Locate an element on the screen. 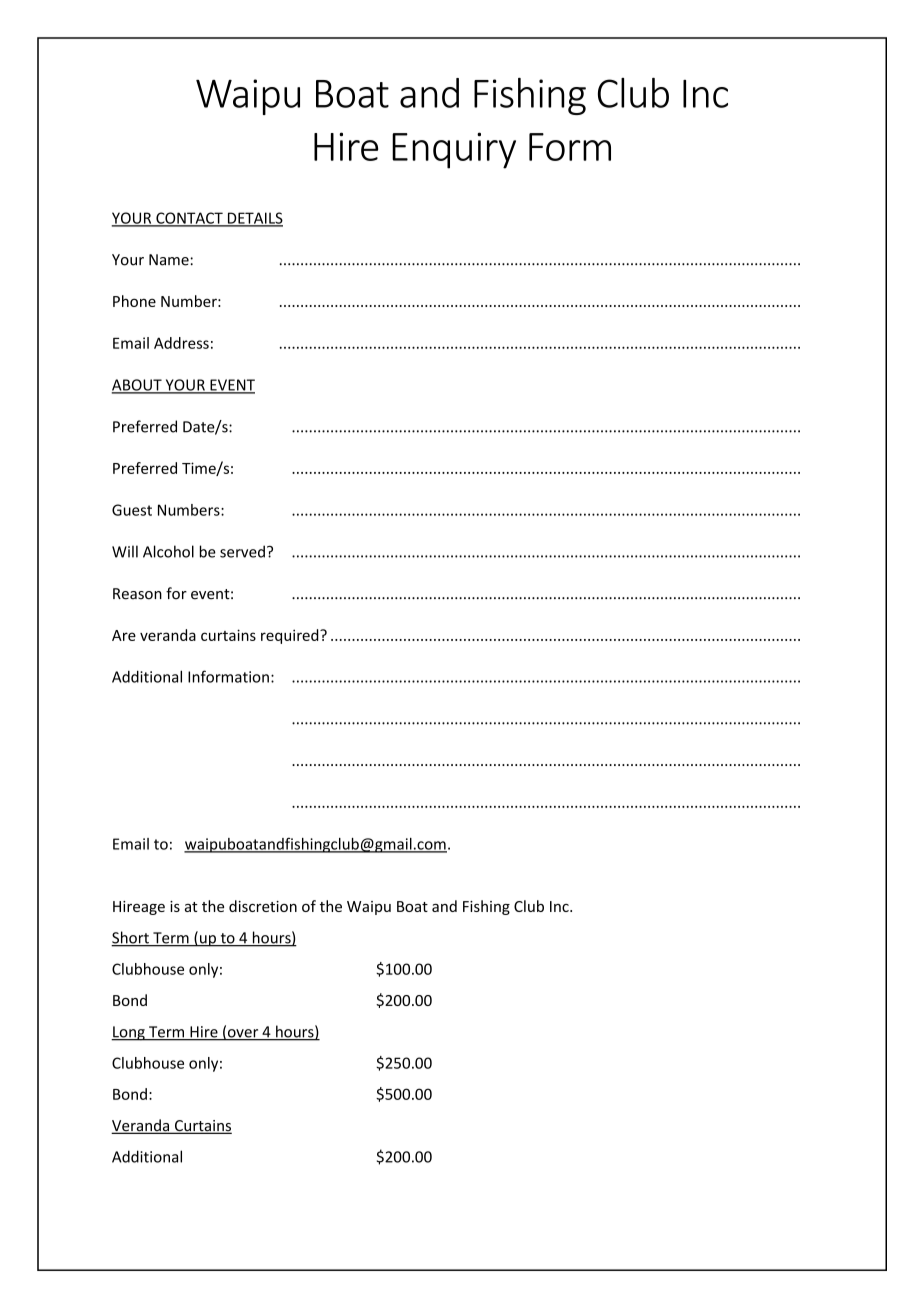  Long is located at coordinates (129, 1033).
